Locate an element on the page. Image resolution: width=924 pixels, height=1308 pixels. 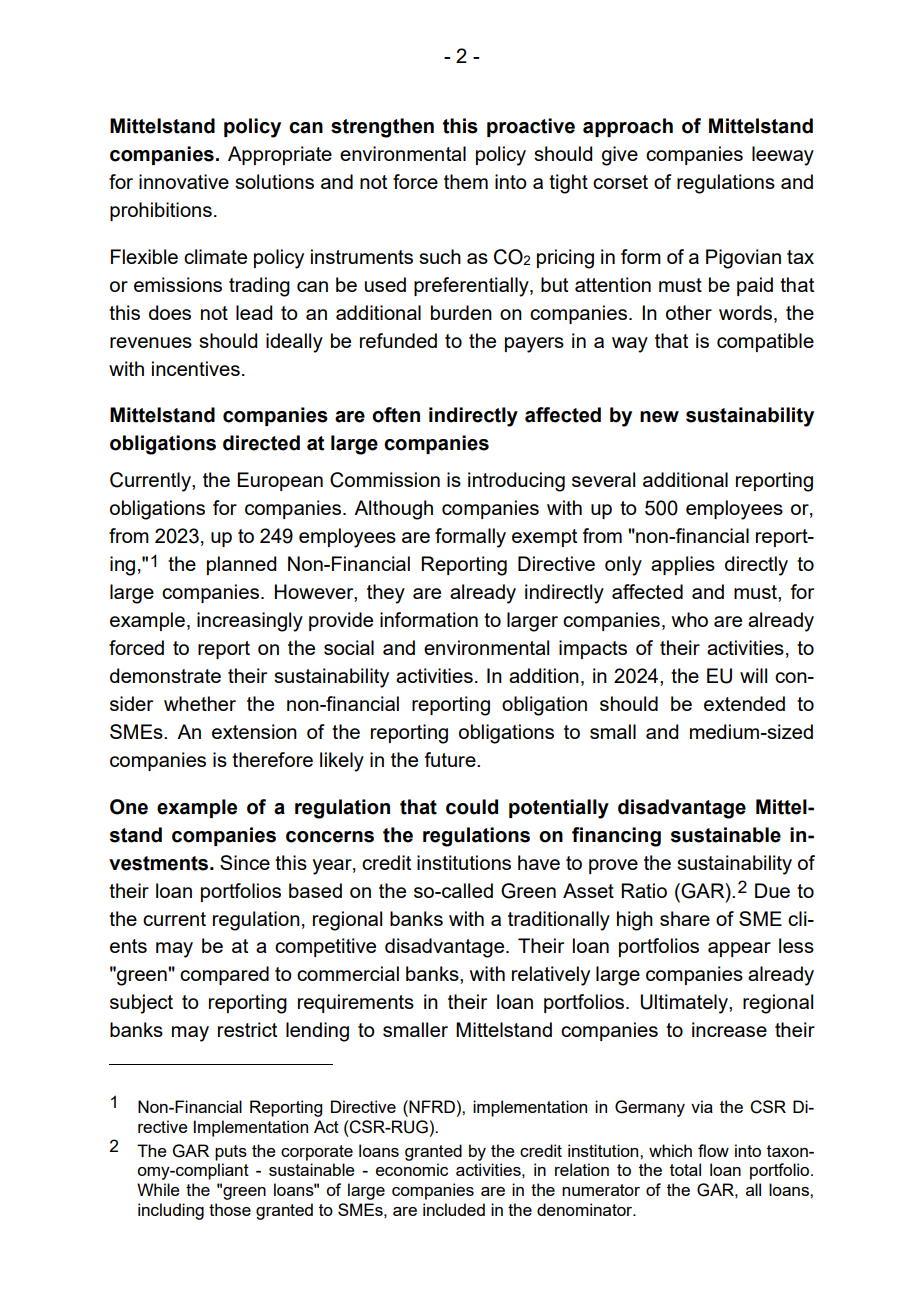
One is located at coordinates (129, 807).
